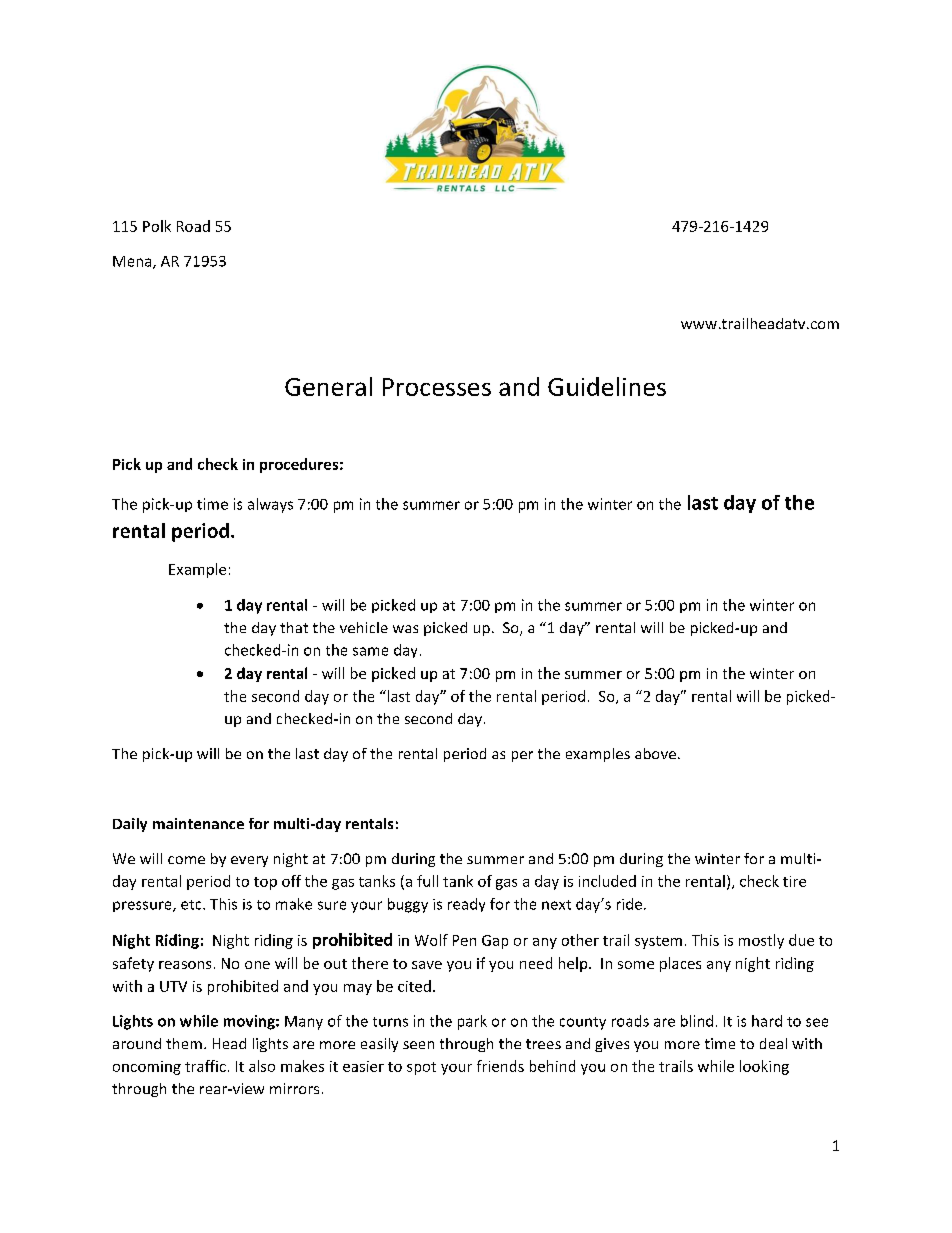 This page has height=1233, width=952. I want to click on them, so click(184, 1043).
